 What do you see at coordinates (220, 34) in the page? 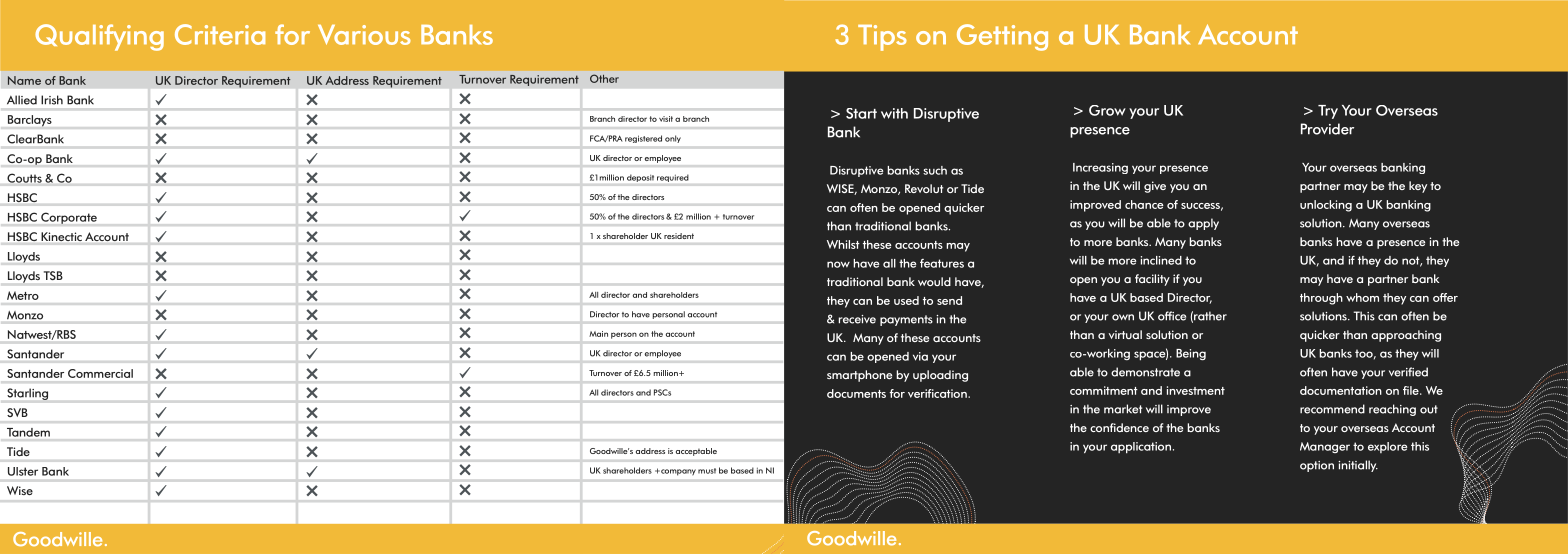
I see `Criteria` at bounding box center [220, 34].
